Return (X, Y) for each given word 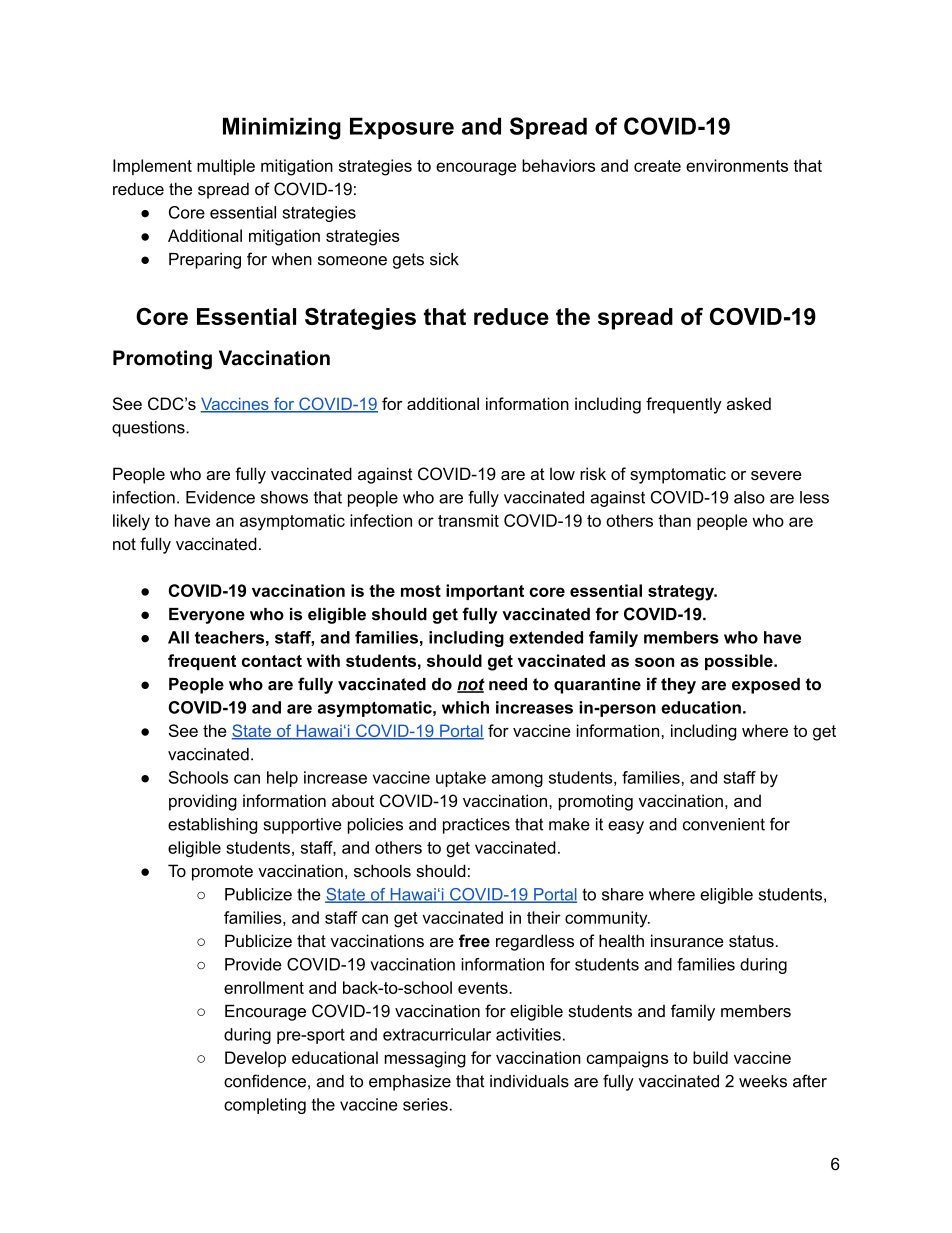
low (562, 473)
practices (476, 826)
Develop (255, 1059)
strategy (682, 593)
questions (149, 429)
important (485, 592)
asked (749, 403)
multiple (226, 167)
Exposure (402, 128)
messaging (425, 1059)
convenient (724, 824)
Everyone (207, 616)
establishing (212, 826)
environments (737, 165)
